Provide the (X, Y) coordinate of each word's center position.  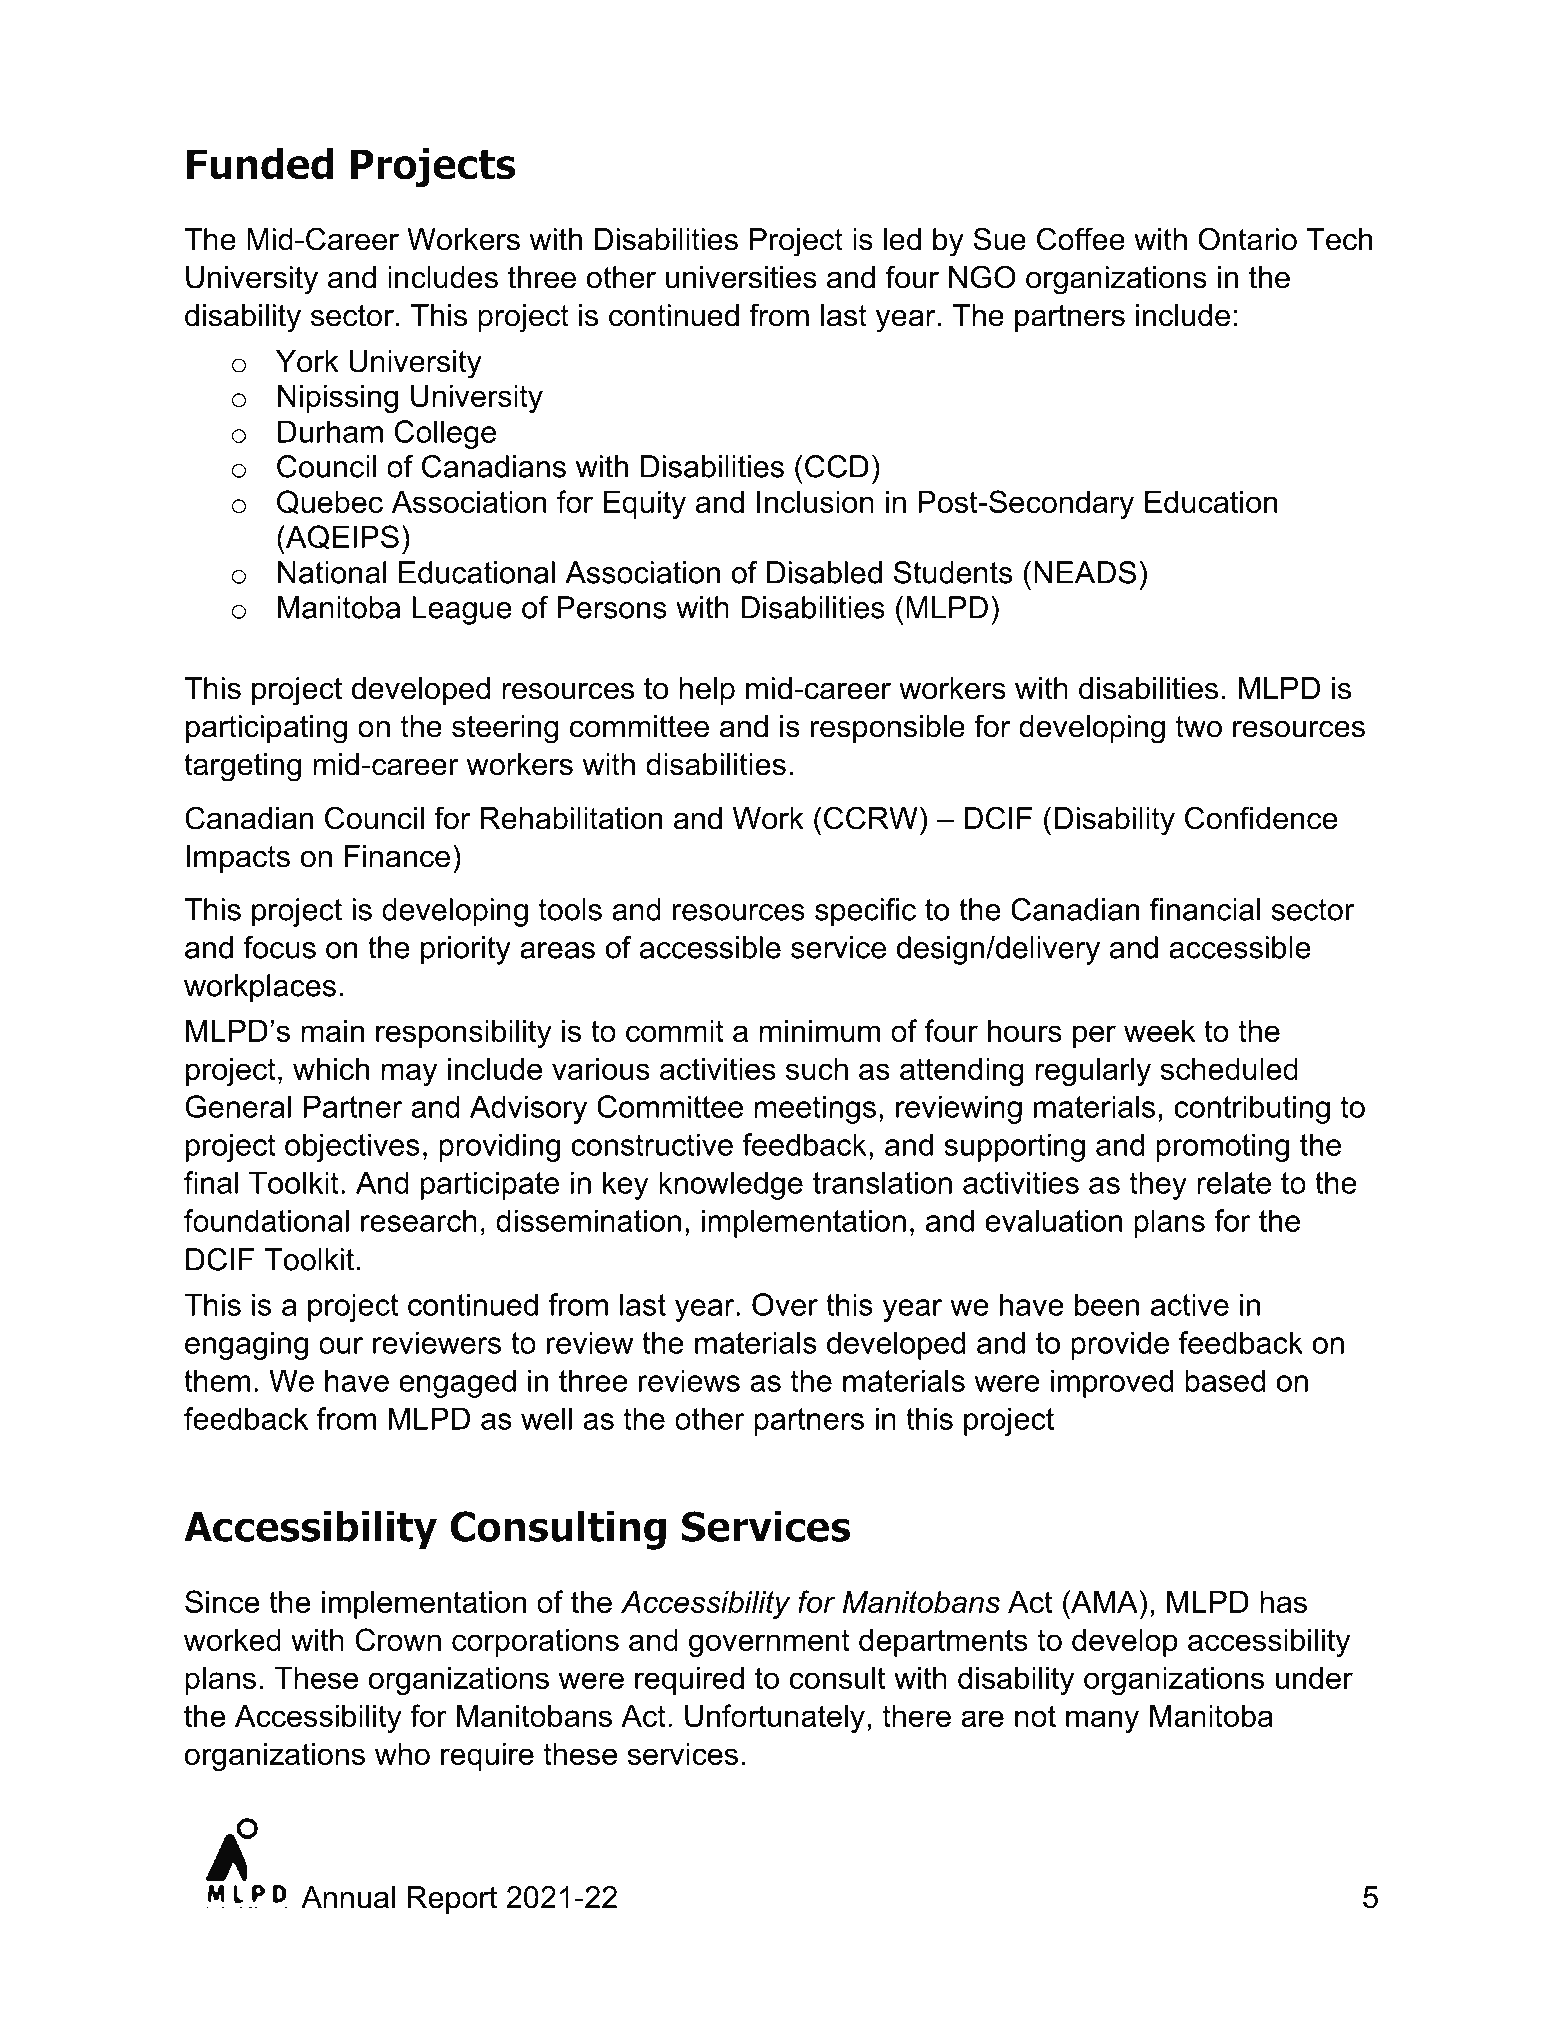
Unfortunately (775, 1718)
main (332, 1031)
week (1159, 1031)
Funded (260, 164)
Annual (348, 1897)
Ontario (1247, 239)
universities (741, 277)
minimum (819, 1031)
